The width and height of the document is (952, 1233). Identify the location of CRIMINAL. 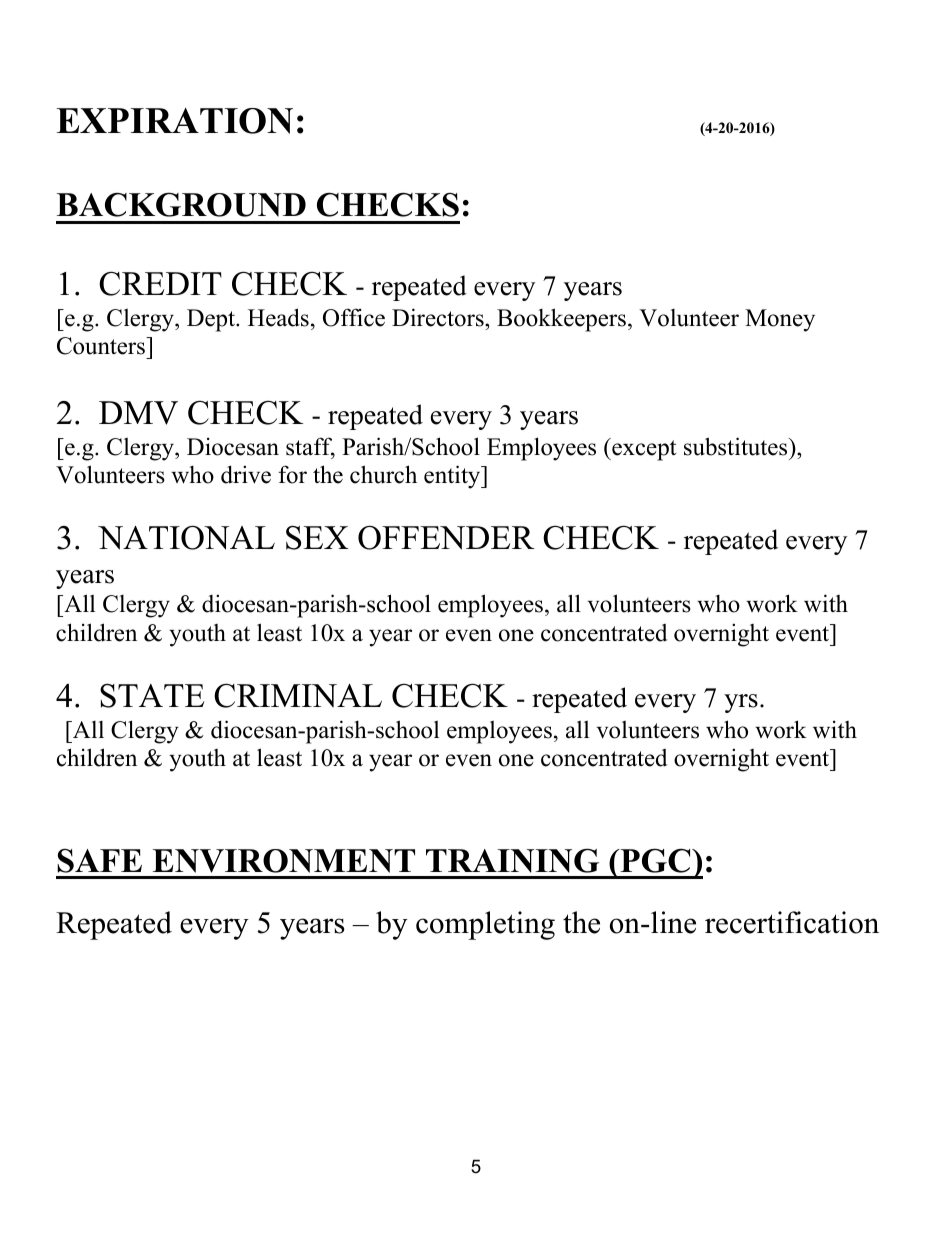
(298, 695).
